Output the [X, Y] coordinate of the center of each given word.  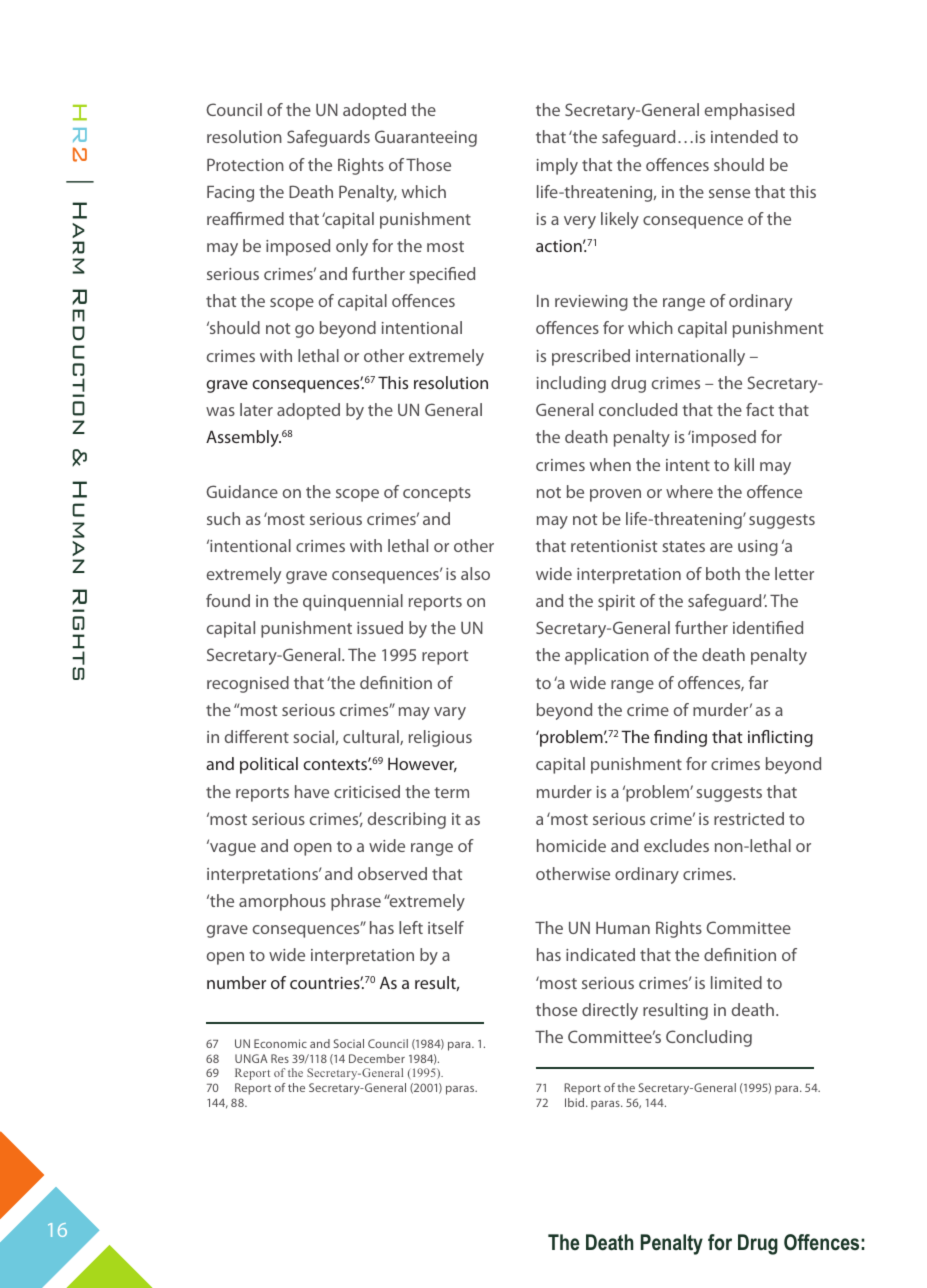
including [571, 384]
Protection [245, 164]
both [723, 573]
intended [744, 136]
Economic [280, 1043]
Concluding [709, 1038]
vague [232, 848]
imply [557, 166]
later [256, 409]
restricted [749, 818]
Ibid [576, 1102]
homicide [571, 845]
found [228, 600]
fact [760, 409]
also [475, 573]
